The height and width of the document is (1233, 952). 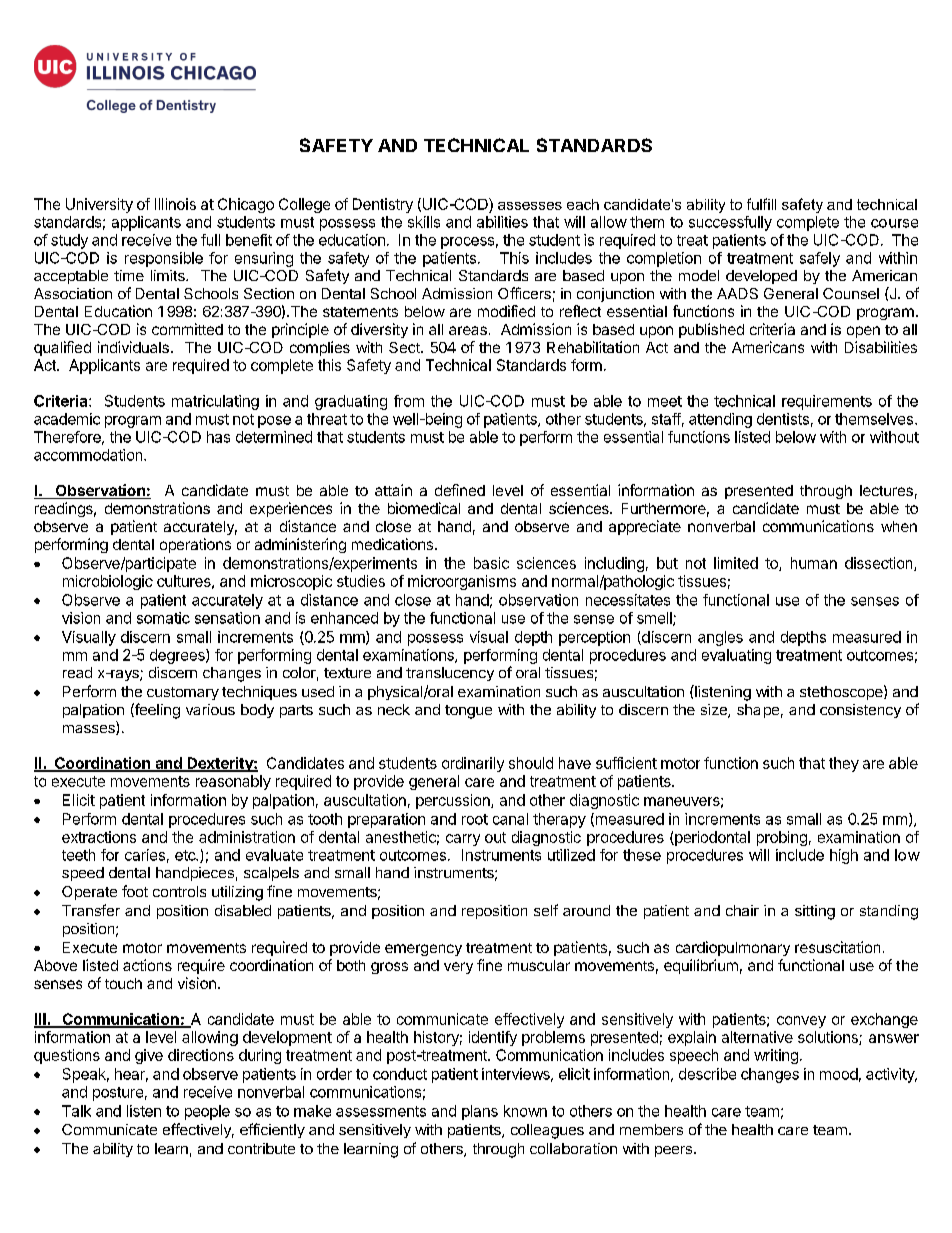 What do you see at coordinates (164, 259) in the document?
I see `responsible` at bounding box center [164, 259].
